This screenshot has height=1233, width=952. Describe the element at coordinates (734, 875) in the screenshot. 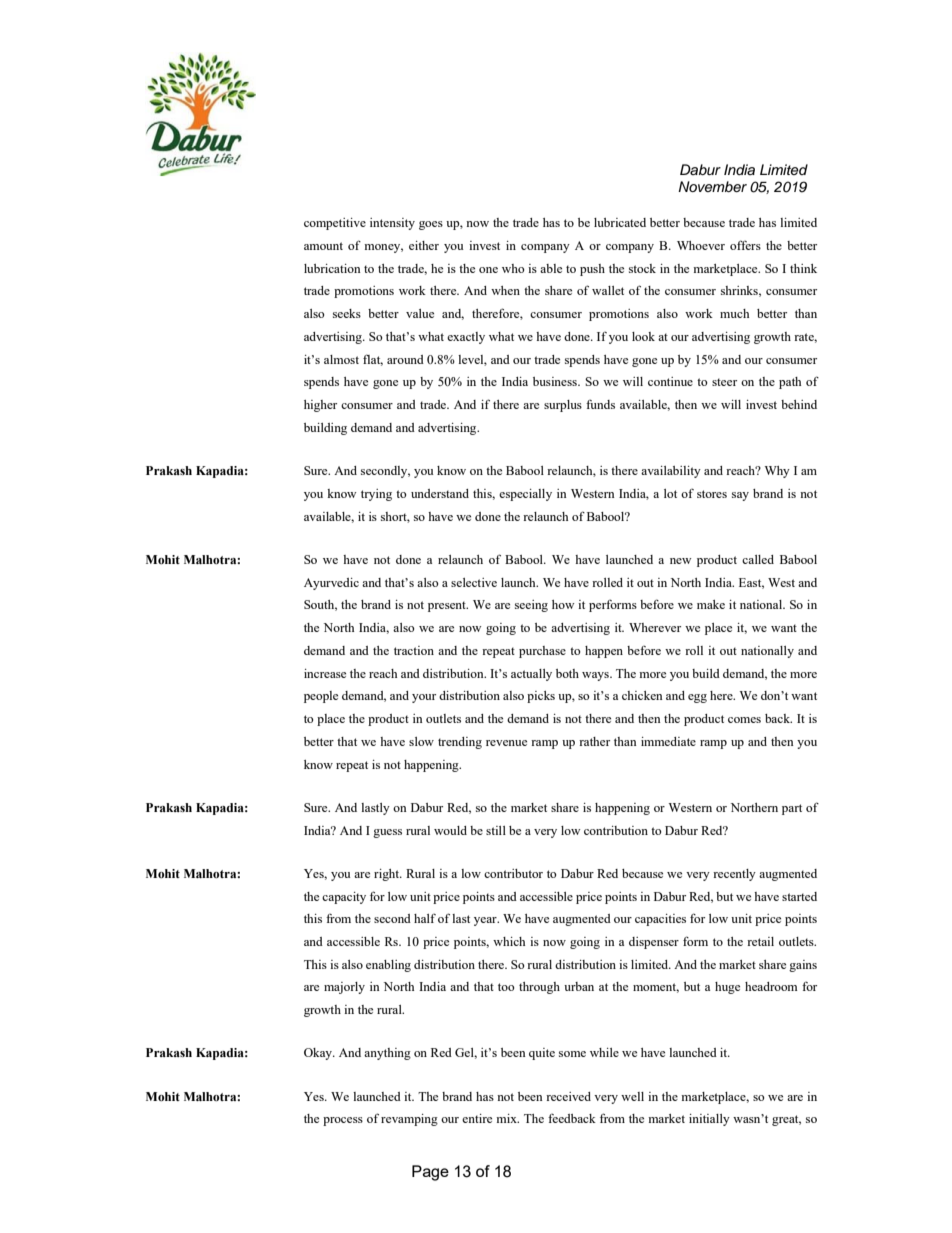

I see `recently` at that location.
